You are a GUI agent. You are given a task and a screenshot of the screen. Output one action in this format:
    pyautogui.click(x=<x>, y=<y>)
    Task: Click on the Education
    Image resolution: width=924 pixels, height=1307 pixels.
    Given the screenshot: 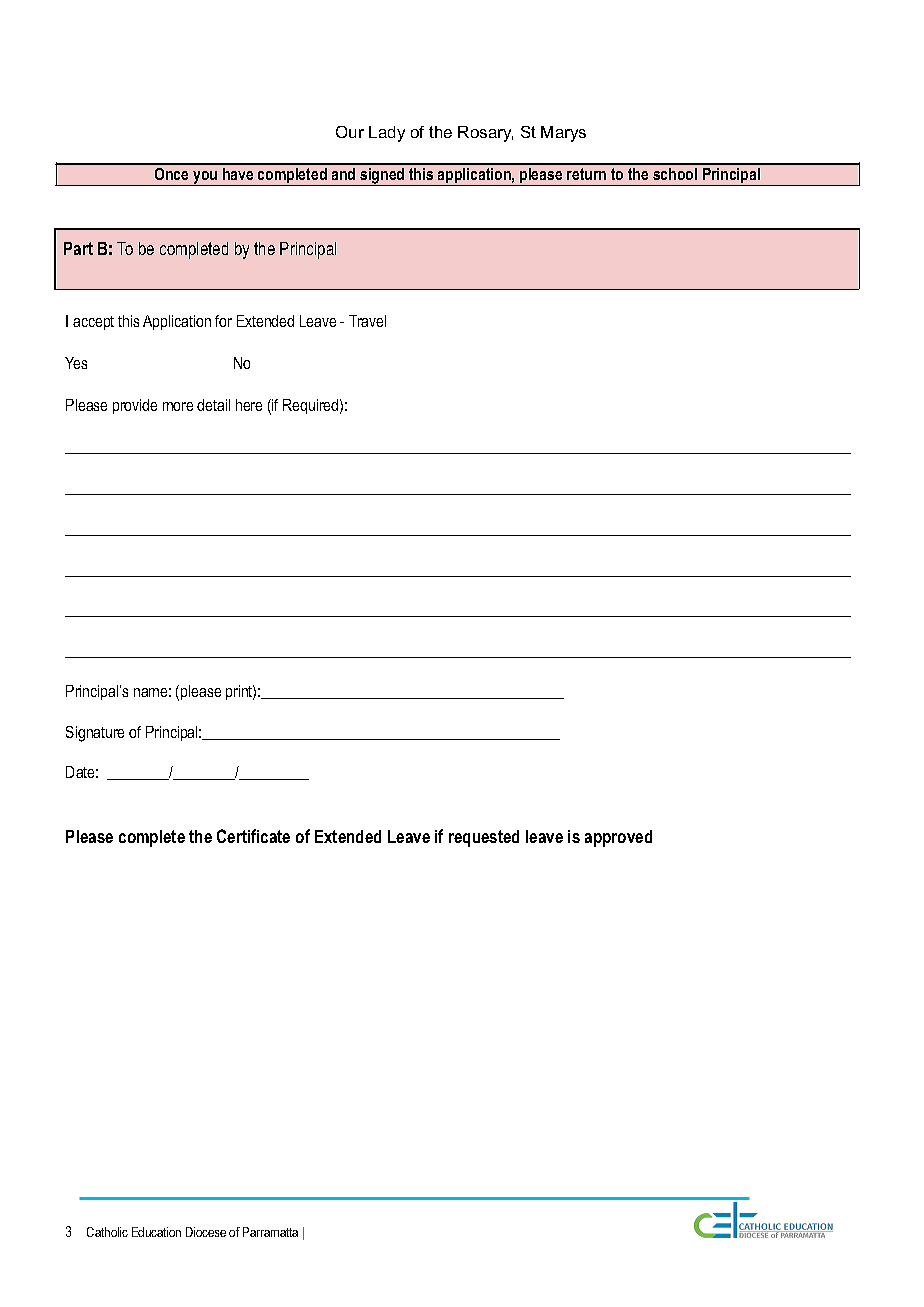 What is the action you would take?
    pyautogui.click(x=156, y=1232)
